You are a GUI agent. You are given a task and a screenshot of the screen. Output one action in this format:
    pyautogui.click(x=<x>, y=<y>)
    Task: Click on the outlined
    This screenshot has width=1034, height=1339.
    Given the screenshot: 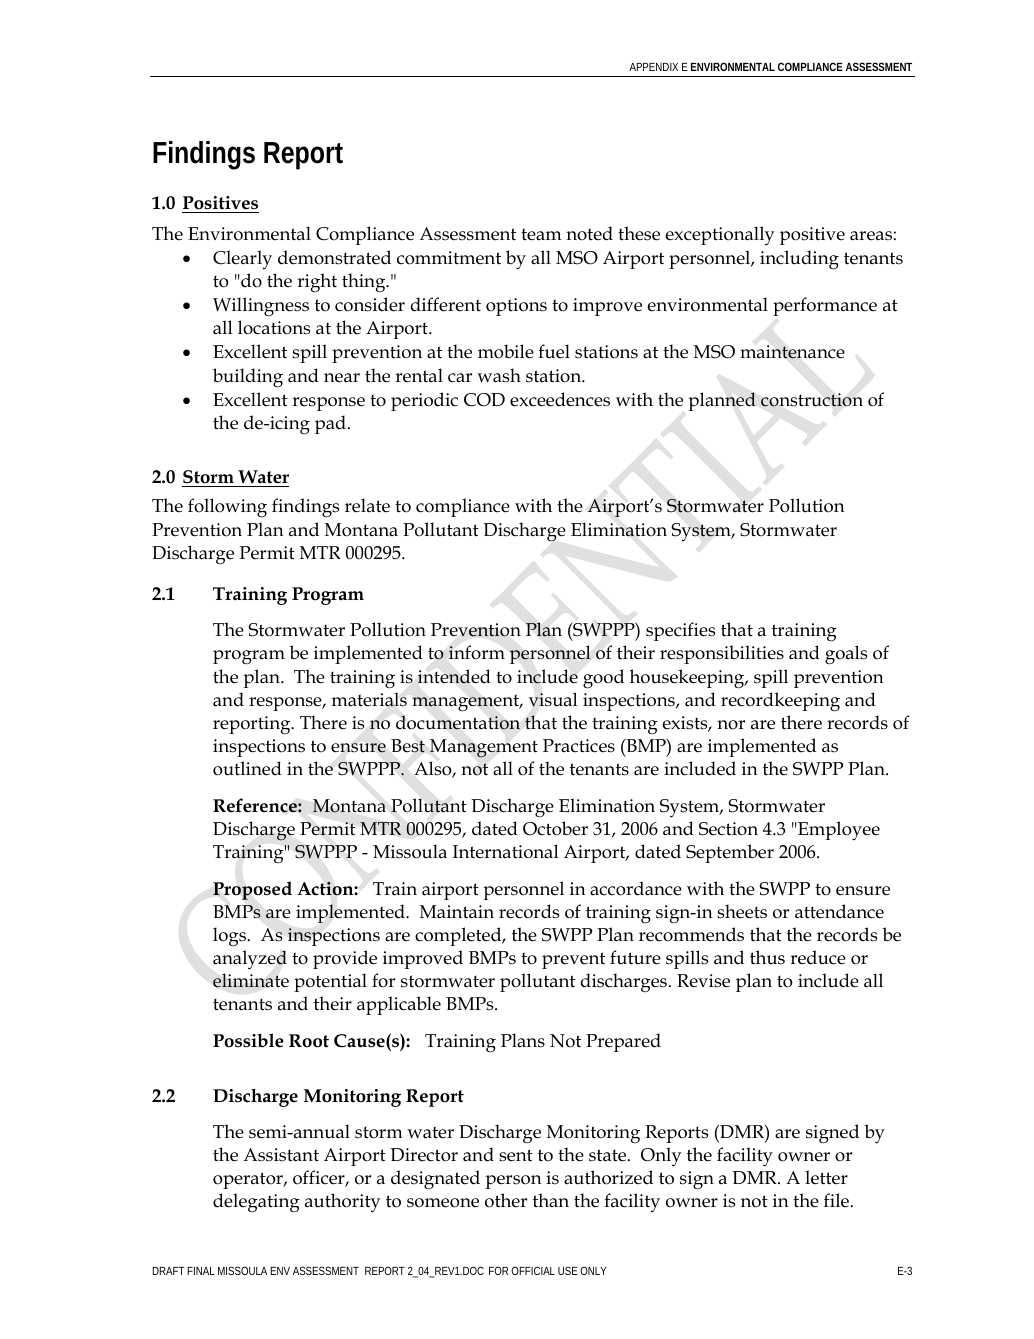 What is the action you would take?
    pyautogui.click(x=247, y=768)
